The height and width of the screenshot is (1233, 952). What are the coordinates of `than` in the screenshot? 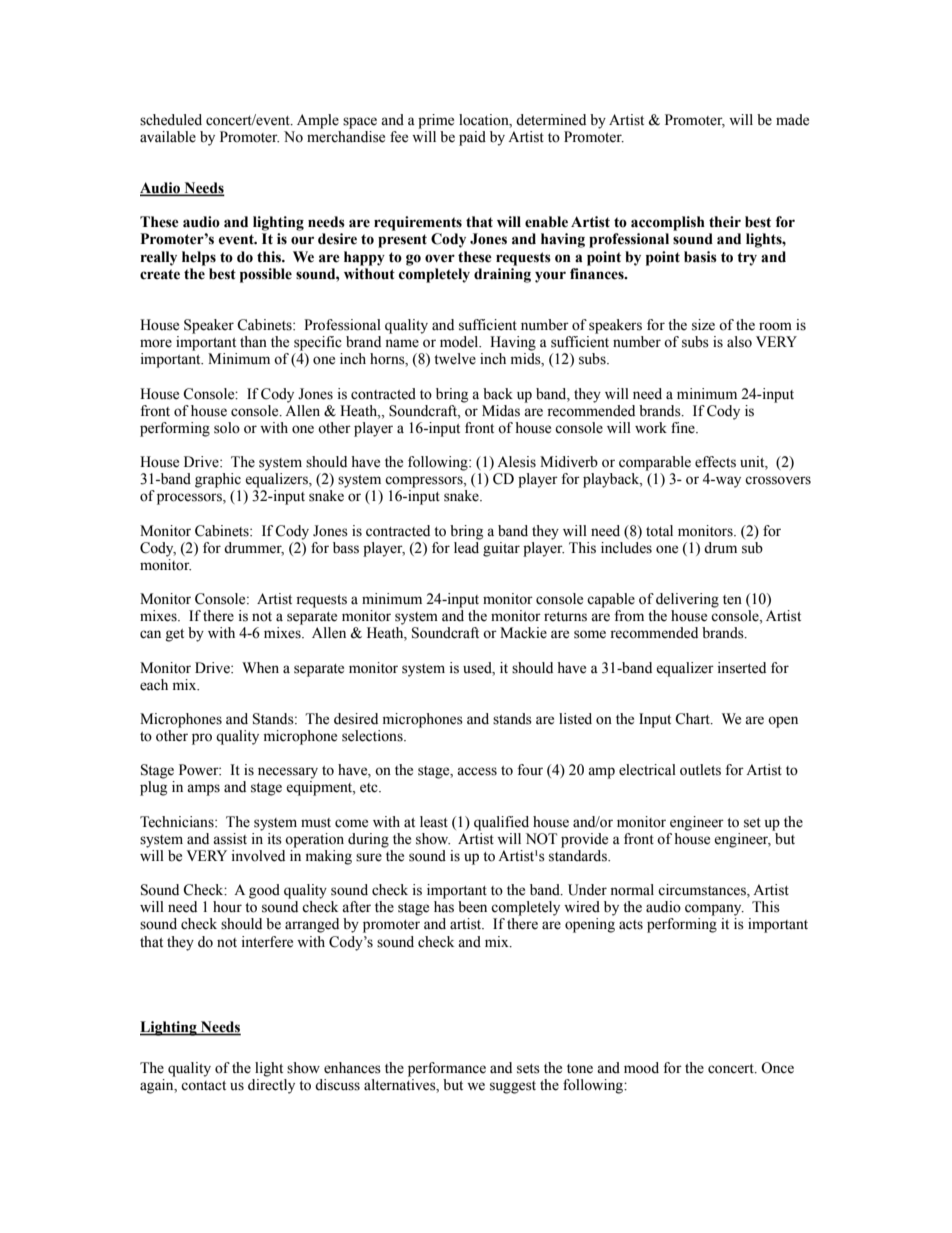 It's located at (253, 341).
